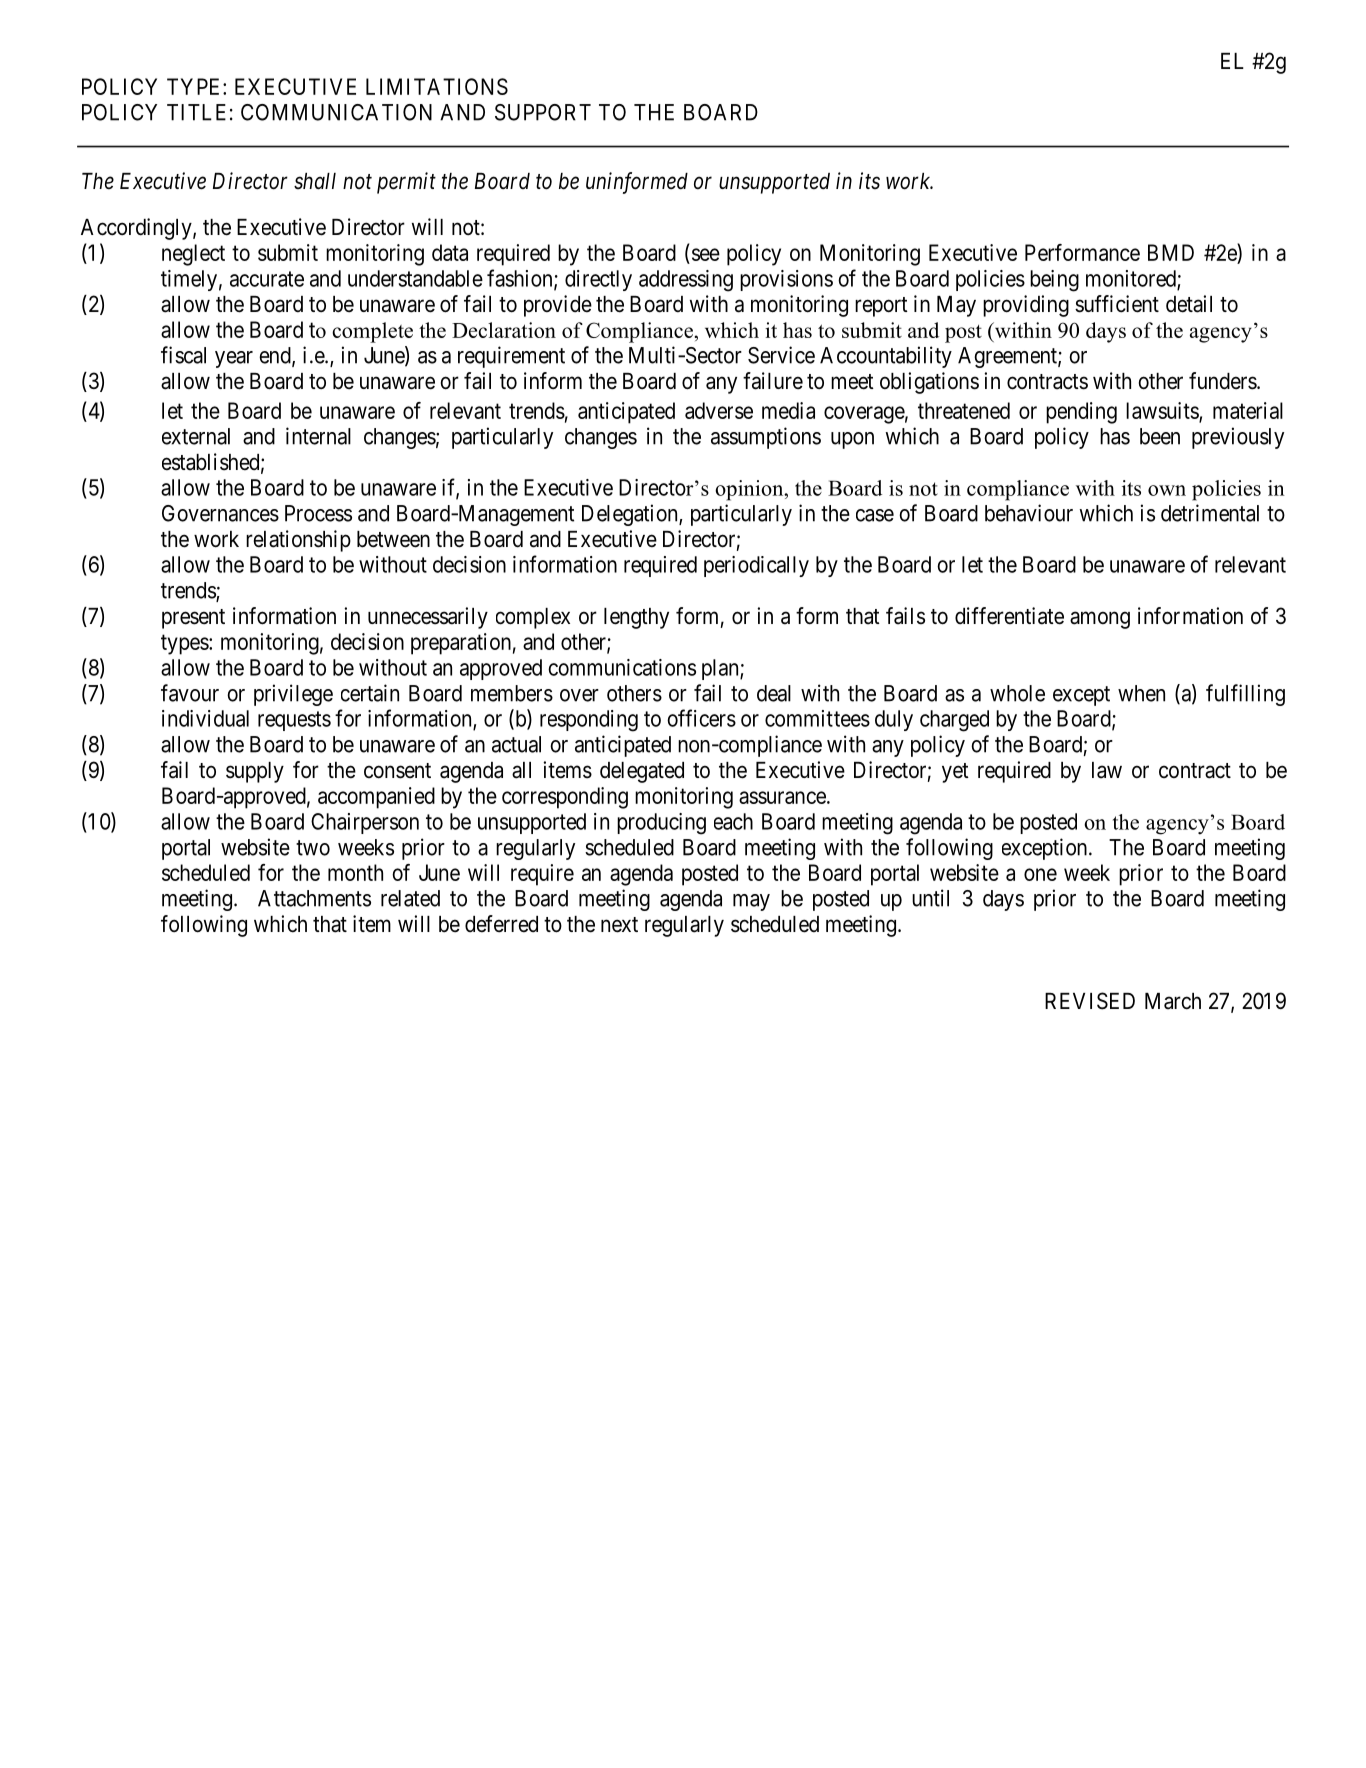 The image size is (1366, 1768). What do you see at coordinates (314, 898) in the screenshot?
I see `Attachments` at bounding box center [314, 898].
